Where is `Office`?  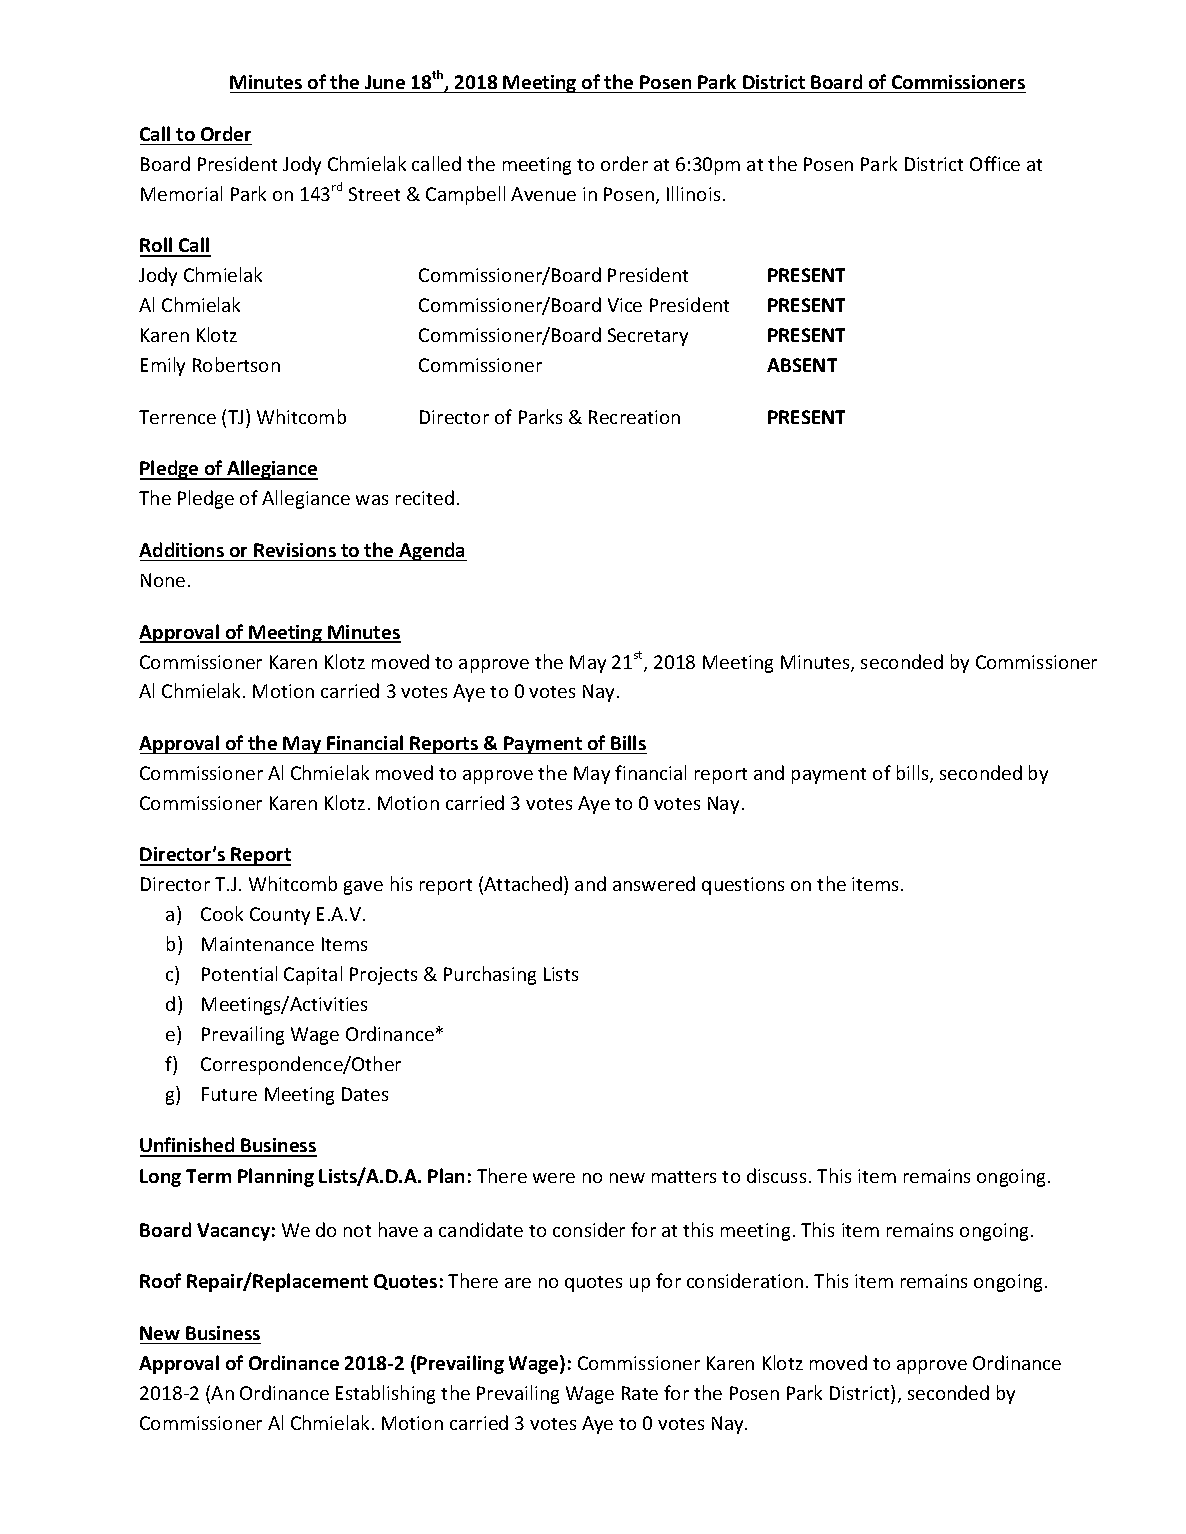
Office is located at coordinates (995, 163).
